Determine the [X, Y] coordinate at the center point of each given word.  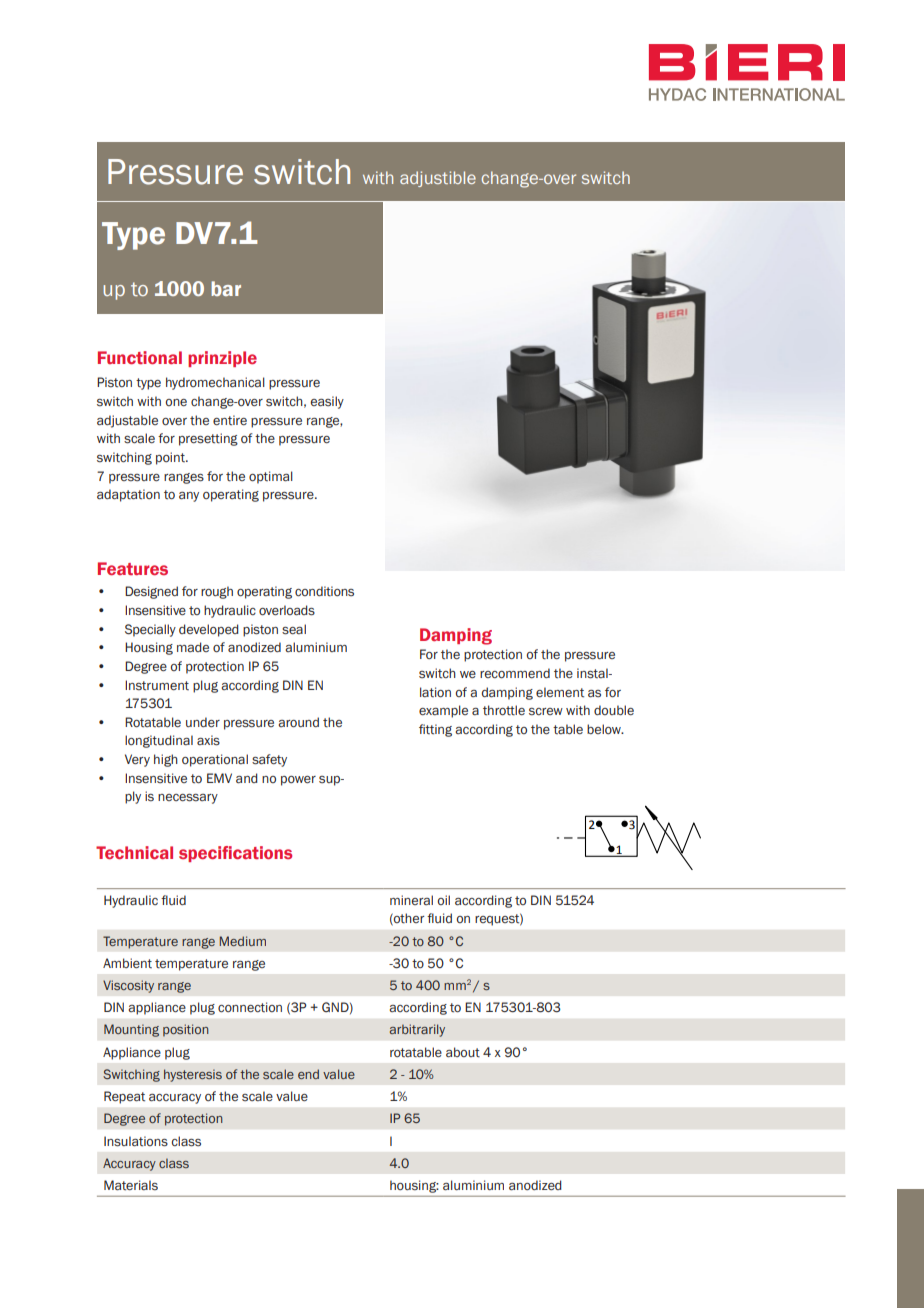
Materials [131, 1185]
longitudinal [159, 741]
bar [226, 288]
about [463, 1052]
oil [443, 900]
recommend [515, 673]
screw [546, 712]
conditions [324, 591]
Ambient [127, 963]
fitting [435, 730]
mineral [411, 900]
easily [327, 402]
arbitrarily [417, 1030]
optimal [271, 477]
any [189, 497]
